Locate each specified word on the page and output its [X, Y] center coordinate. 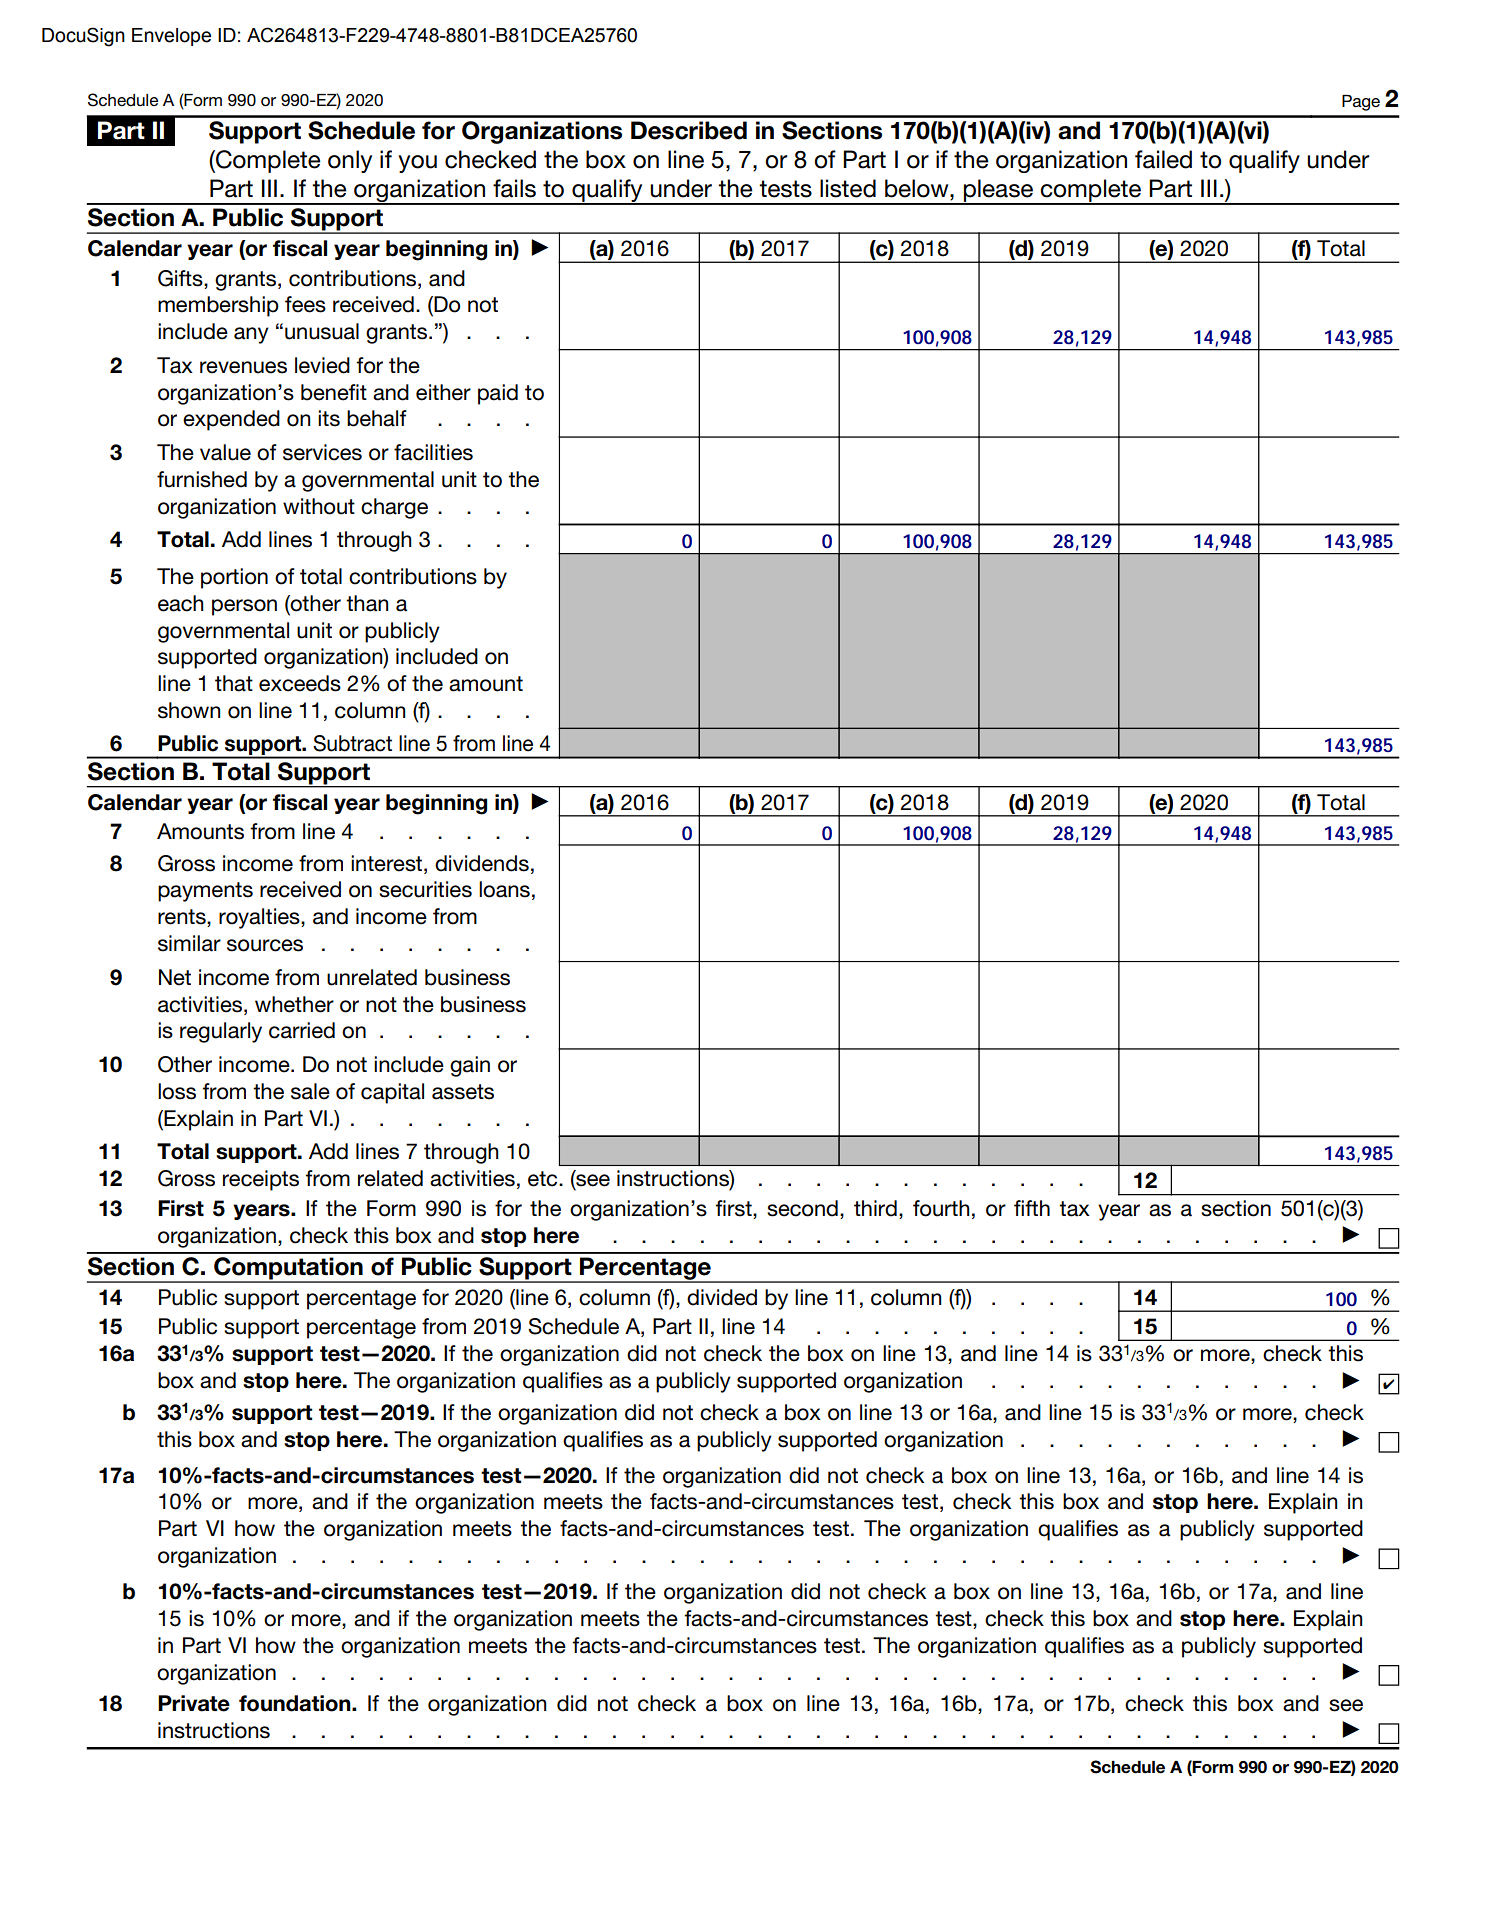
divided [722, 1297]
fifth [1032, 1208]
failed [1163, 159]
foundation [296, 1703]
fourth [941, 1208]
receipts [261, 1180]
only [350, 161]
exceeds [300, 683]
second [802, 1208]
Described [689, 130]
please [999, 191]
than [367, 603]
